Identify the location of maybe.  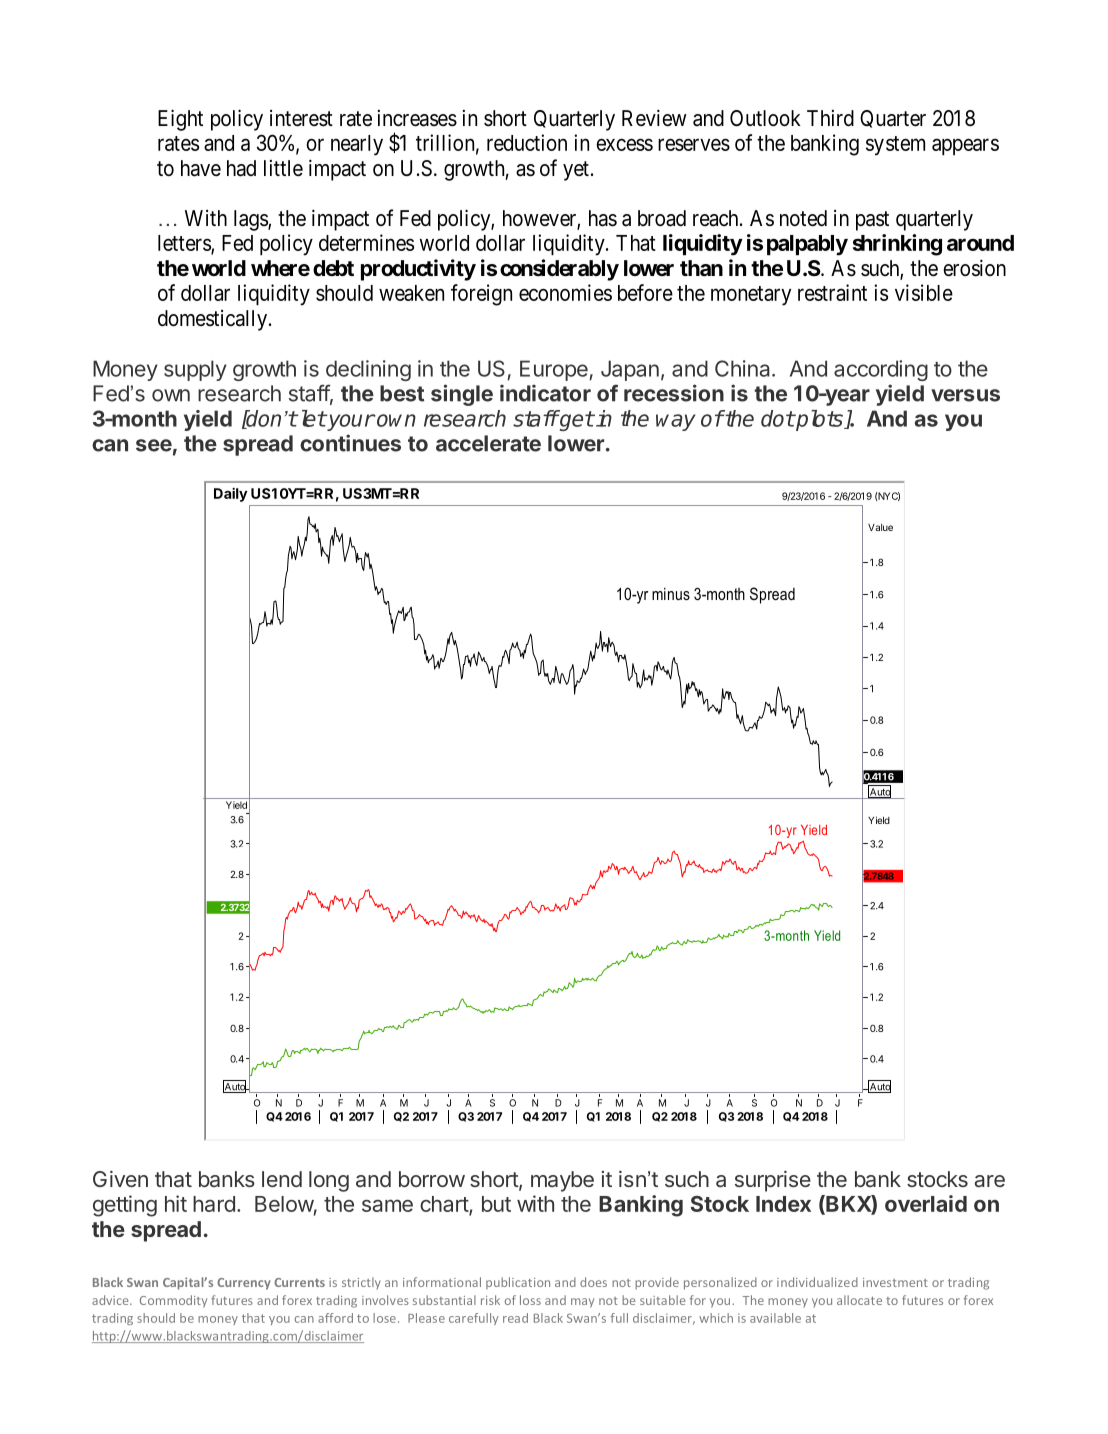
(562, 1181).
